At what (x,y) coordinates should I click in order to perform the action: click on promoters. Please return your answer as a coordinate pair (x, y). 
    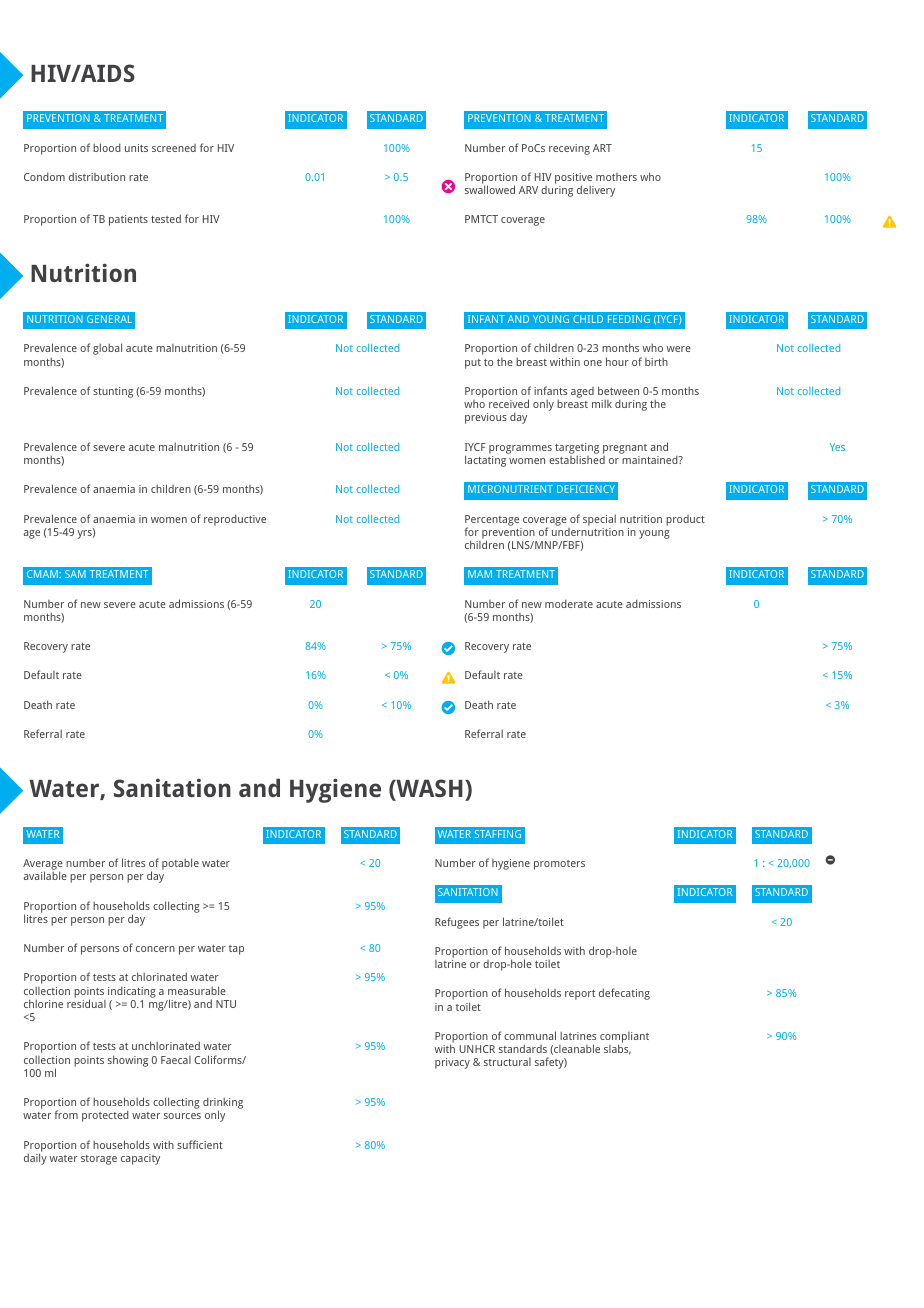
    Looking at the image, I should click on (559, 865).
